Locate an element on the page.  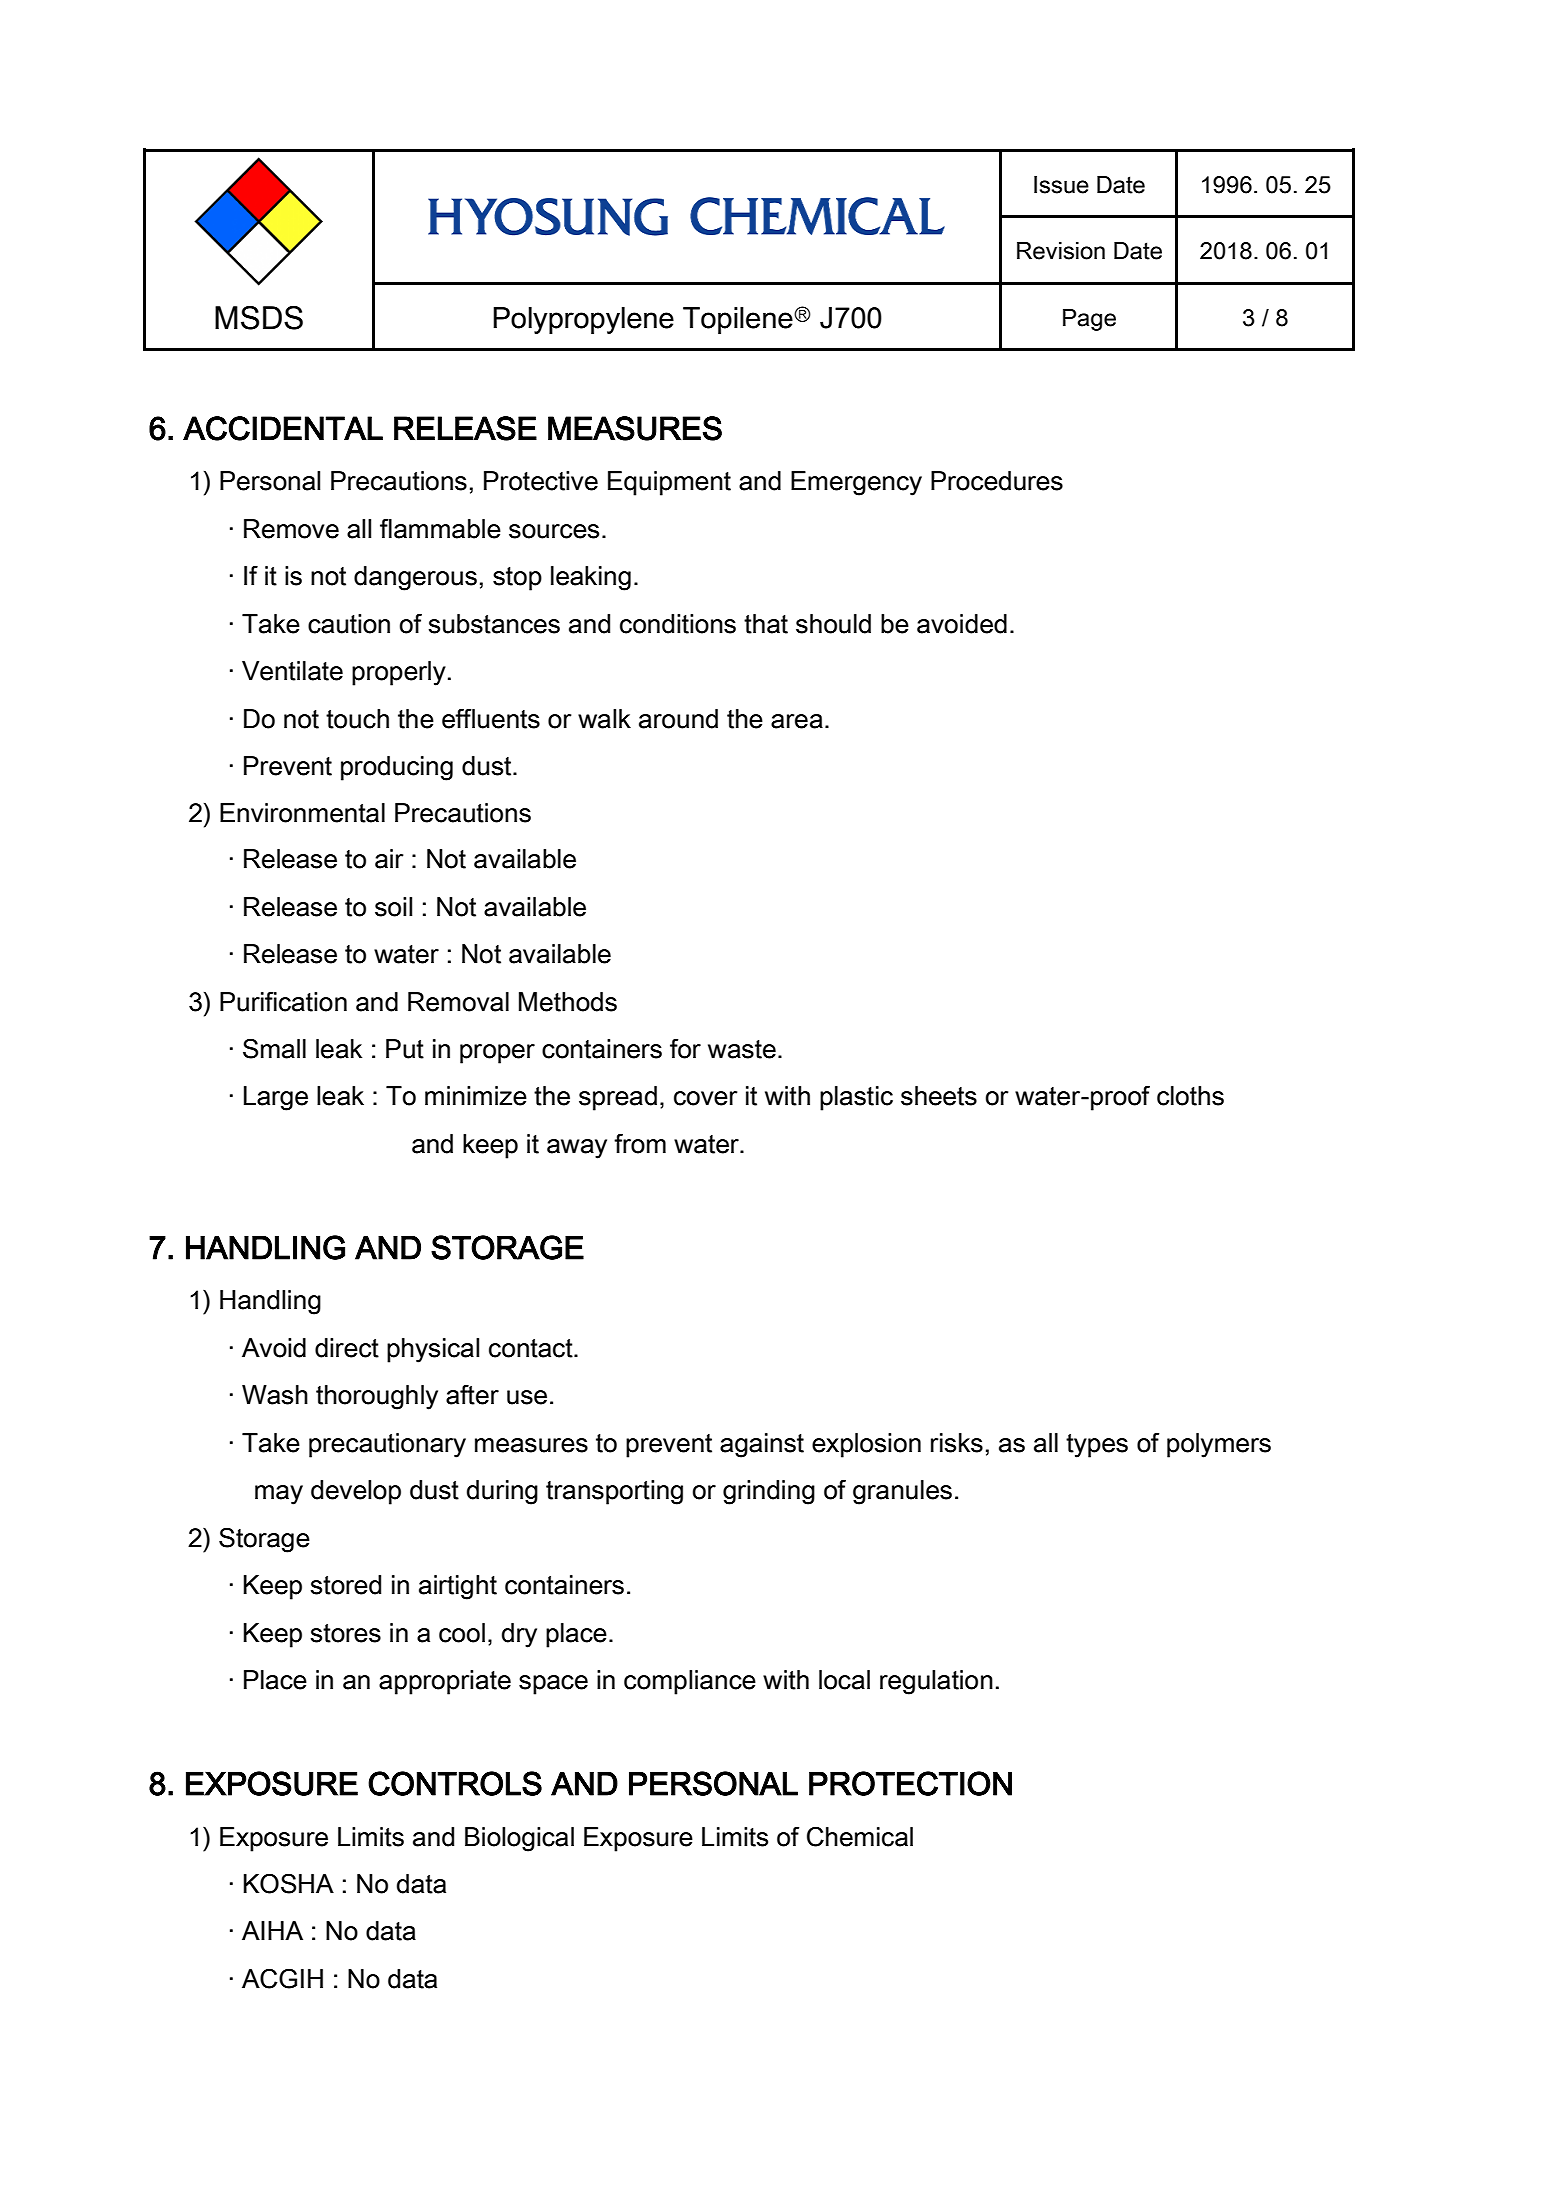
Revision is located at coordinates (1061, 251).
